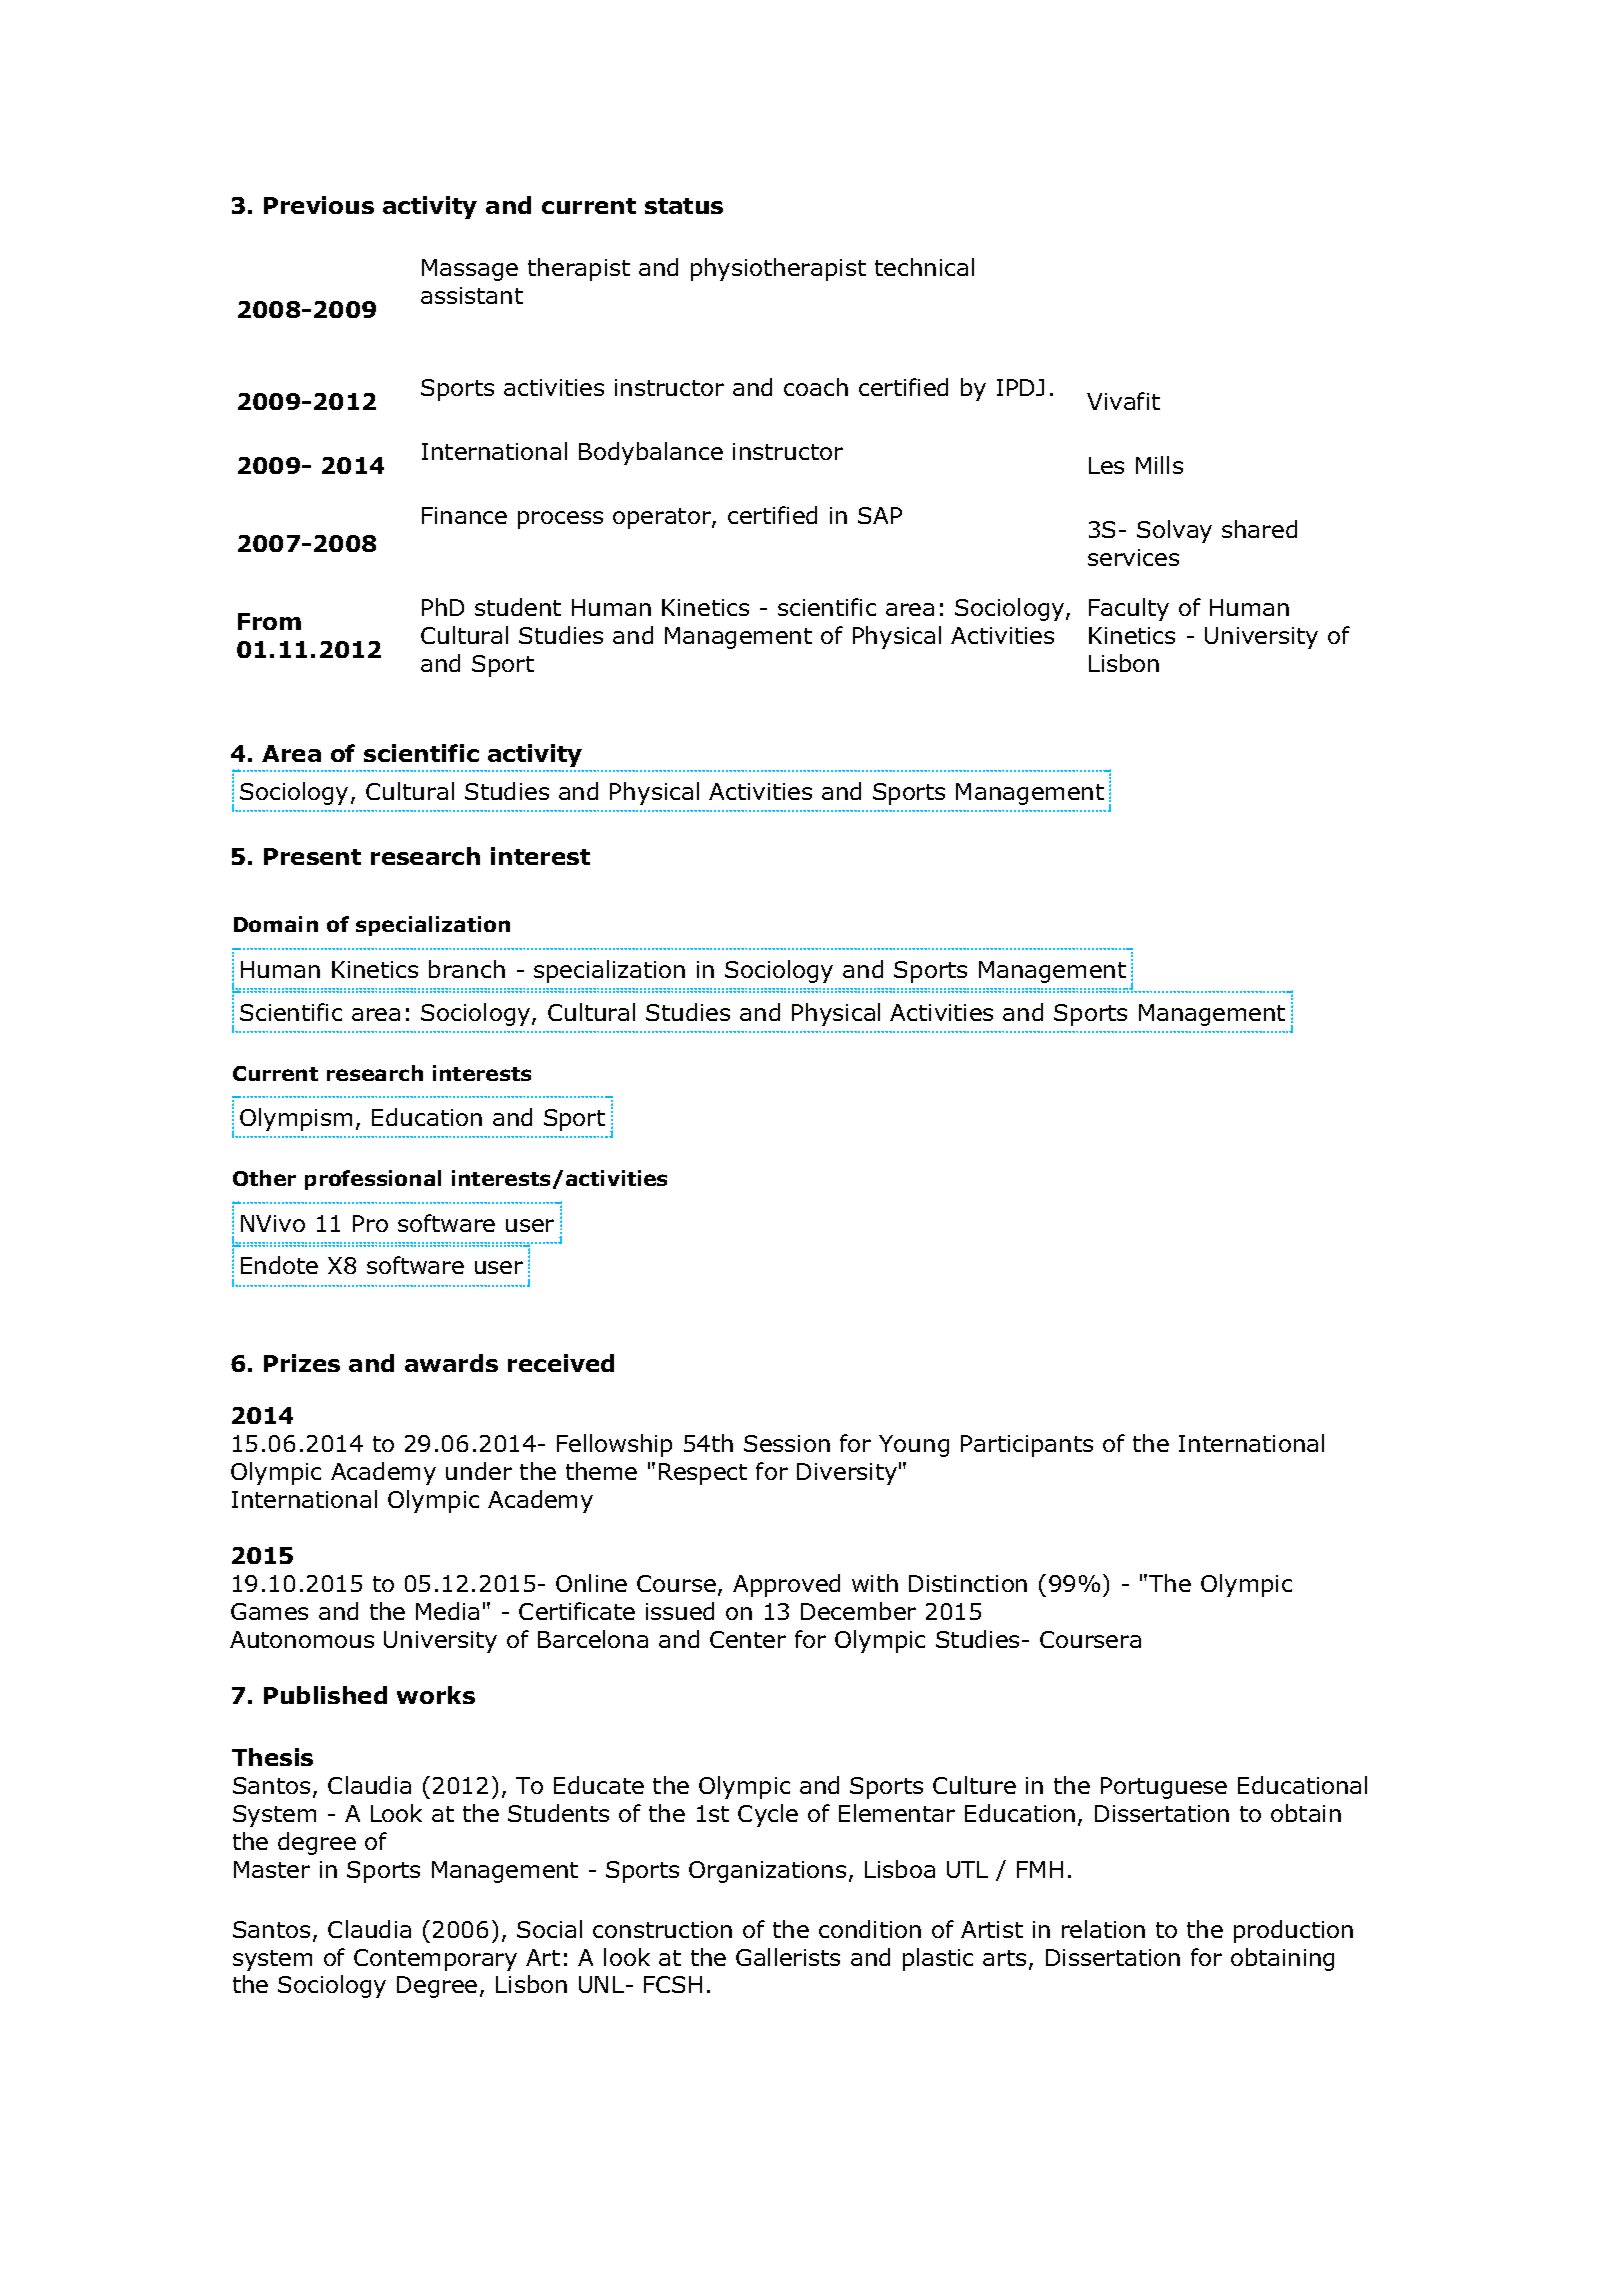 The image size is (1610, 2277). Describe the element at coordinates (1027, 1446) in the screenshot. I see `Participants` at that location.
